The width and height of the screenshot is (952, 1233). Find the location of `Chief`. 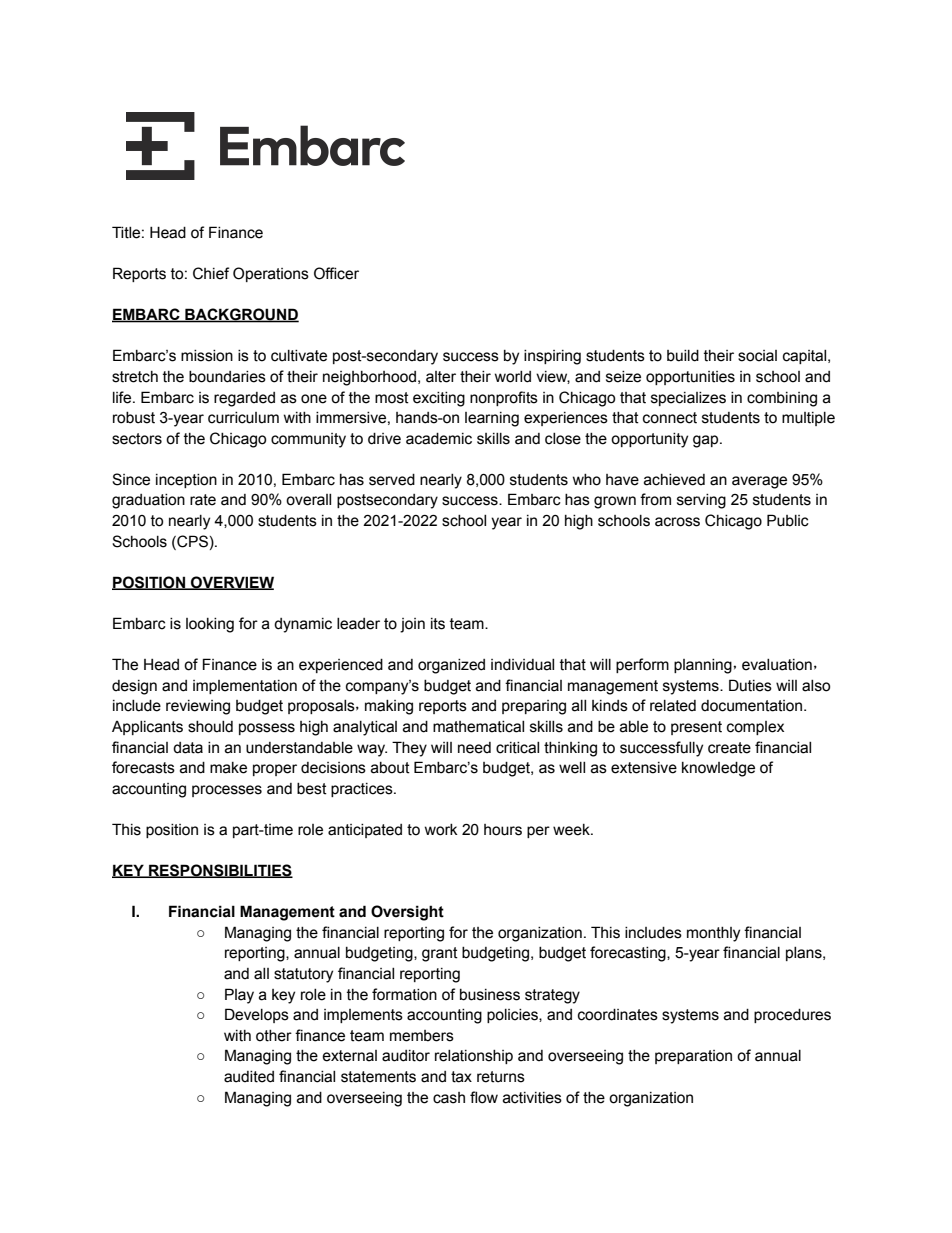

Chief is located at coordinates (211, 273).
